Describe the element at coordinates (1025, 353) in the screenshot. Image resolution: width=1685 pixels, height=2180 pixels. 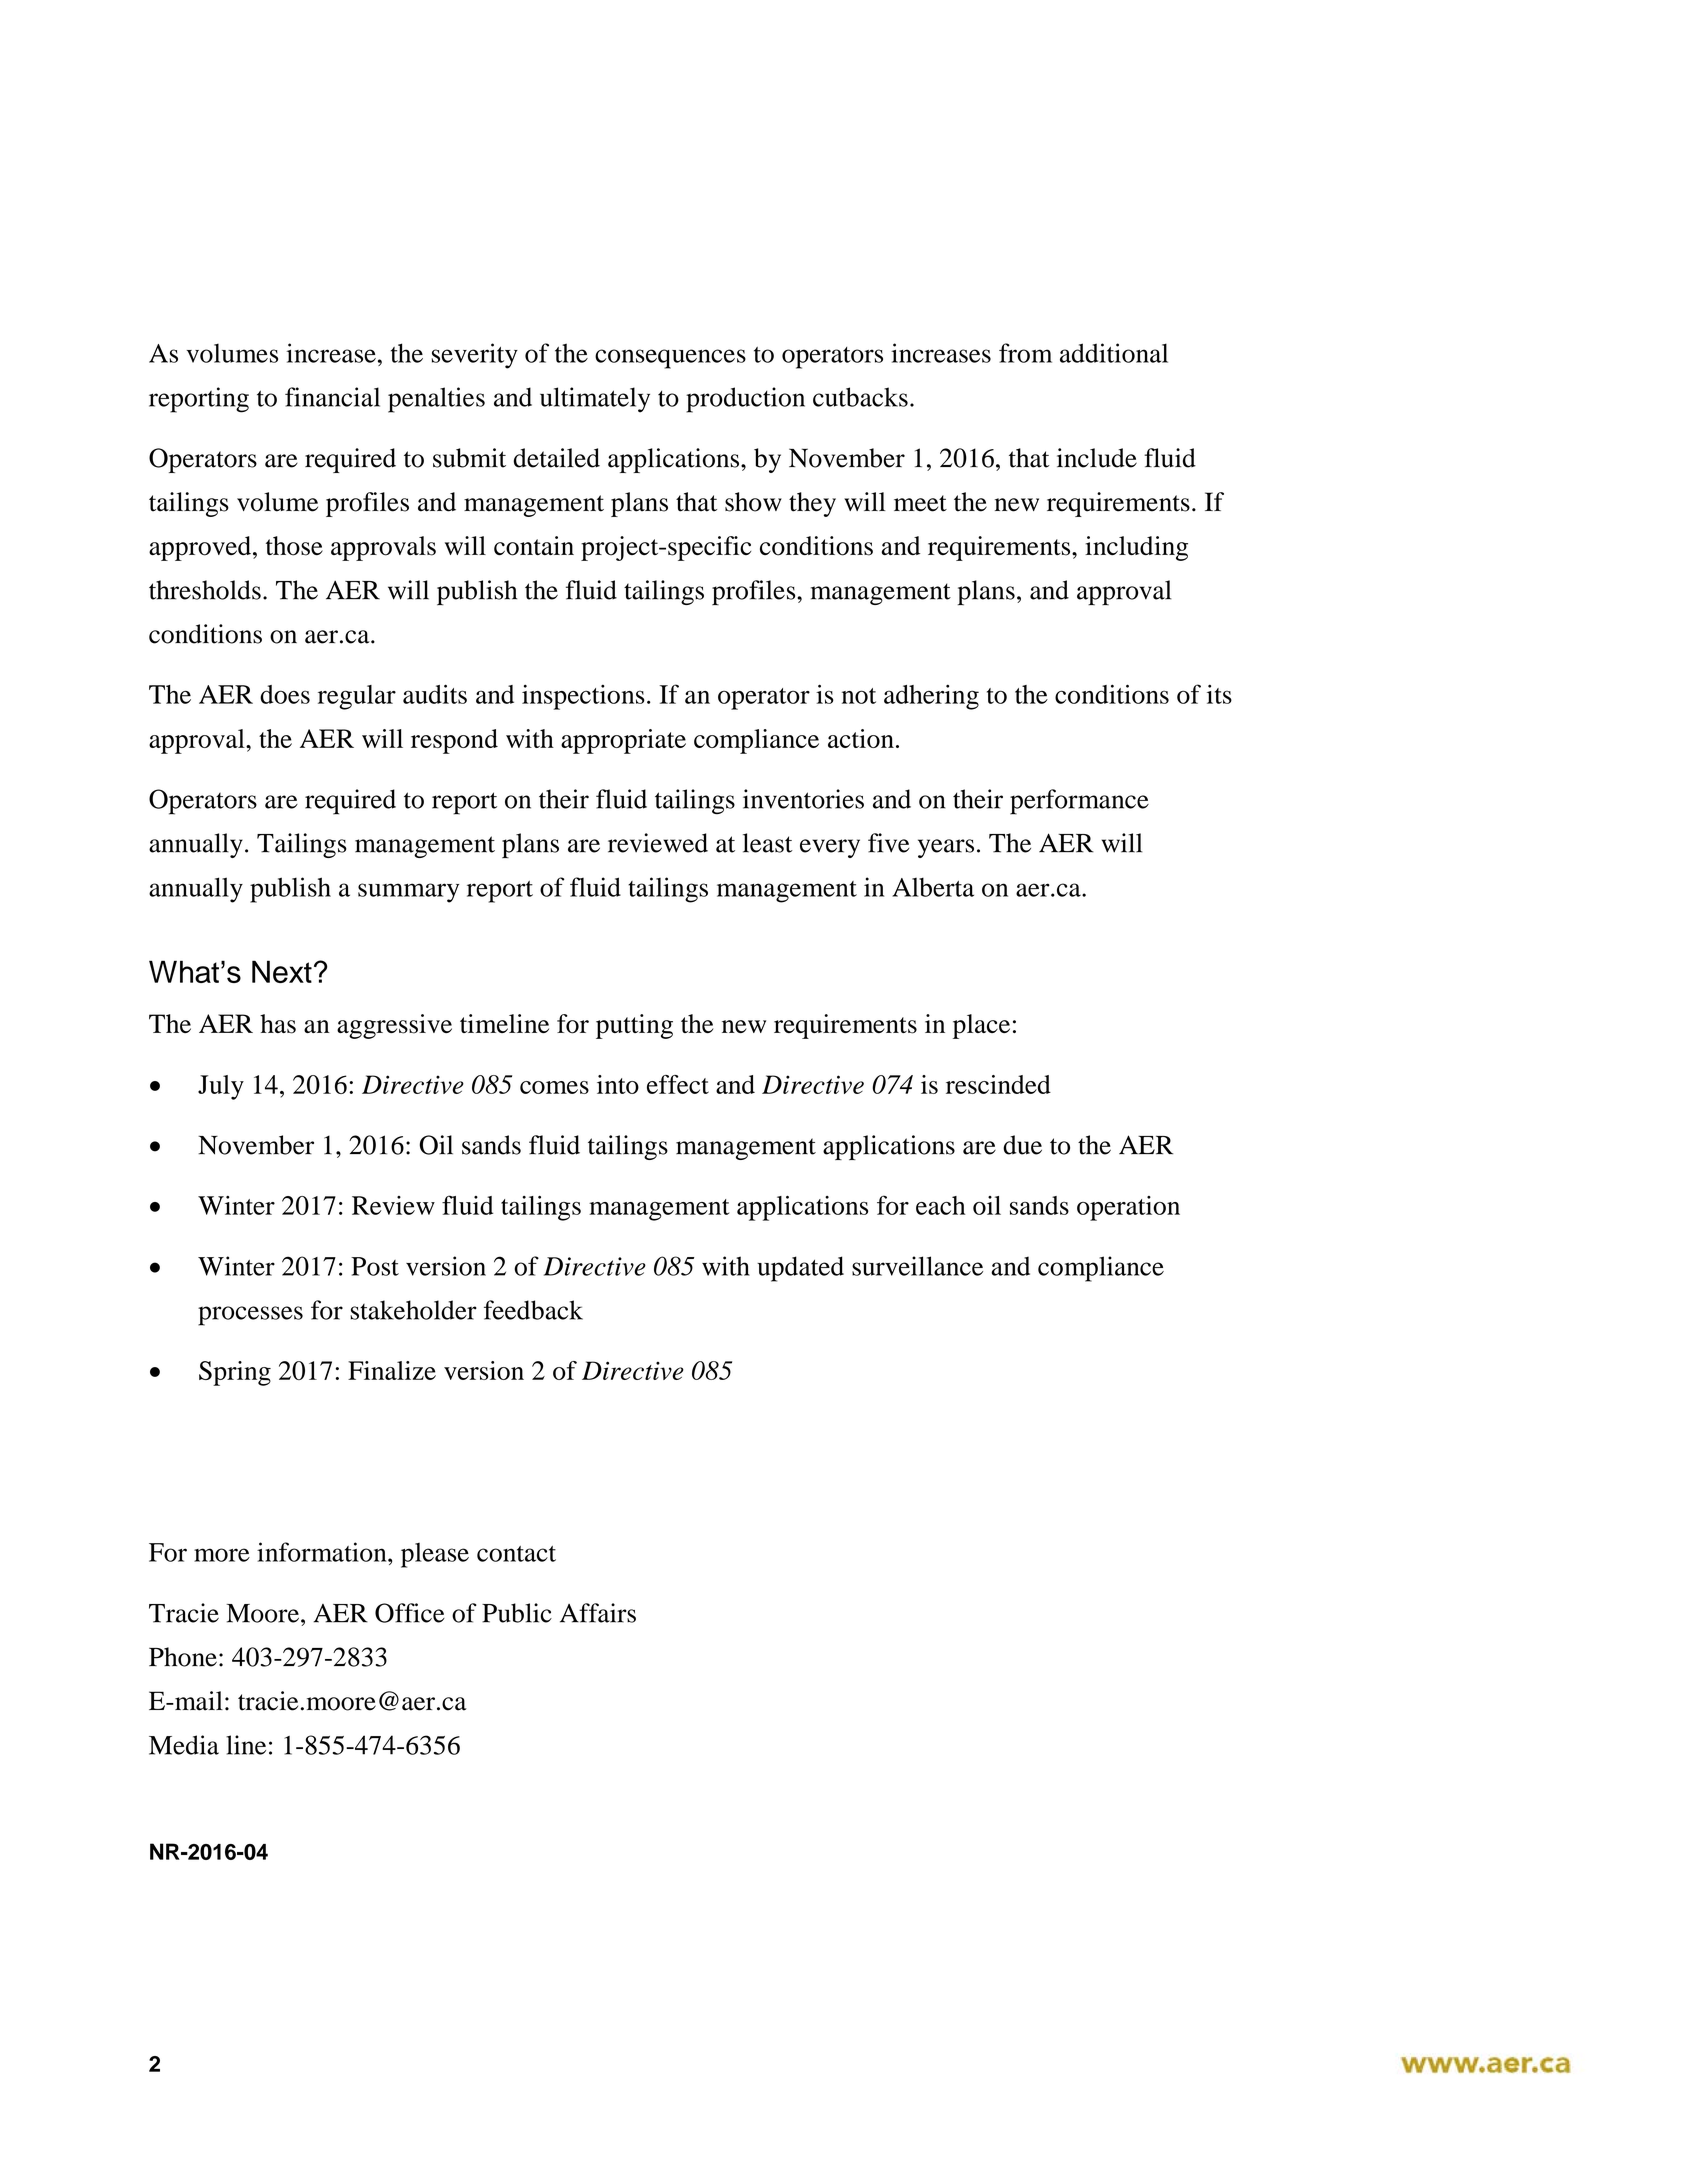
I see `from` at that location.
